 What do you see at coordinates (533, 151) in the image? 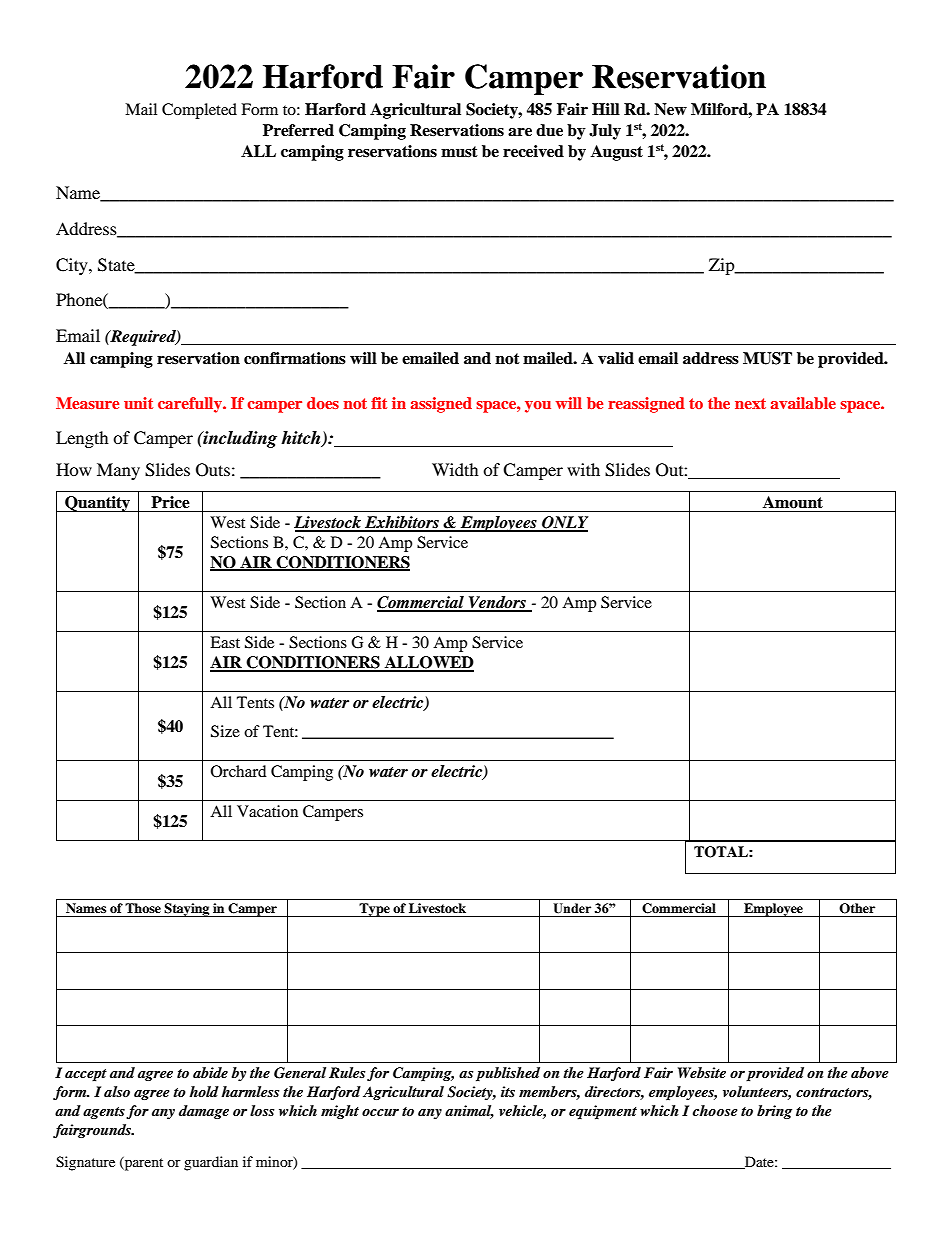
I see `received` at bounding box center [533, 151].
